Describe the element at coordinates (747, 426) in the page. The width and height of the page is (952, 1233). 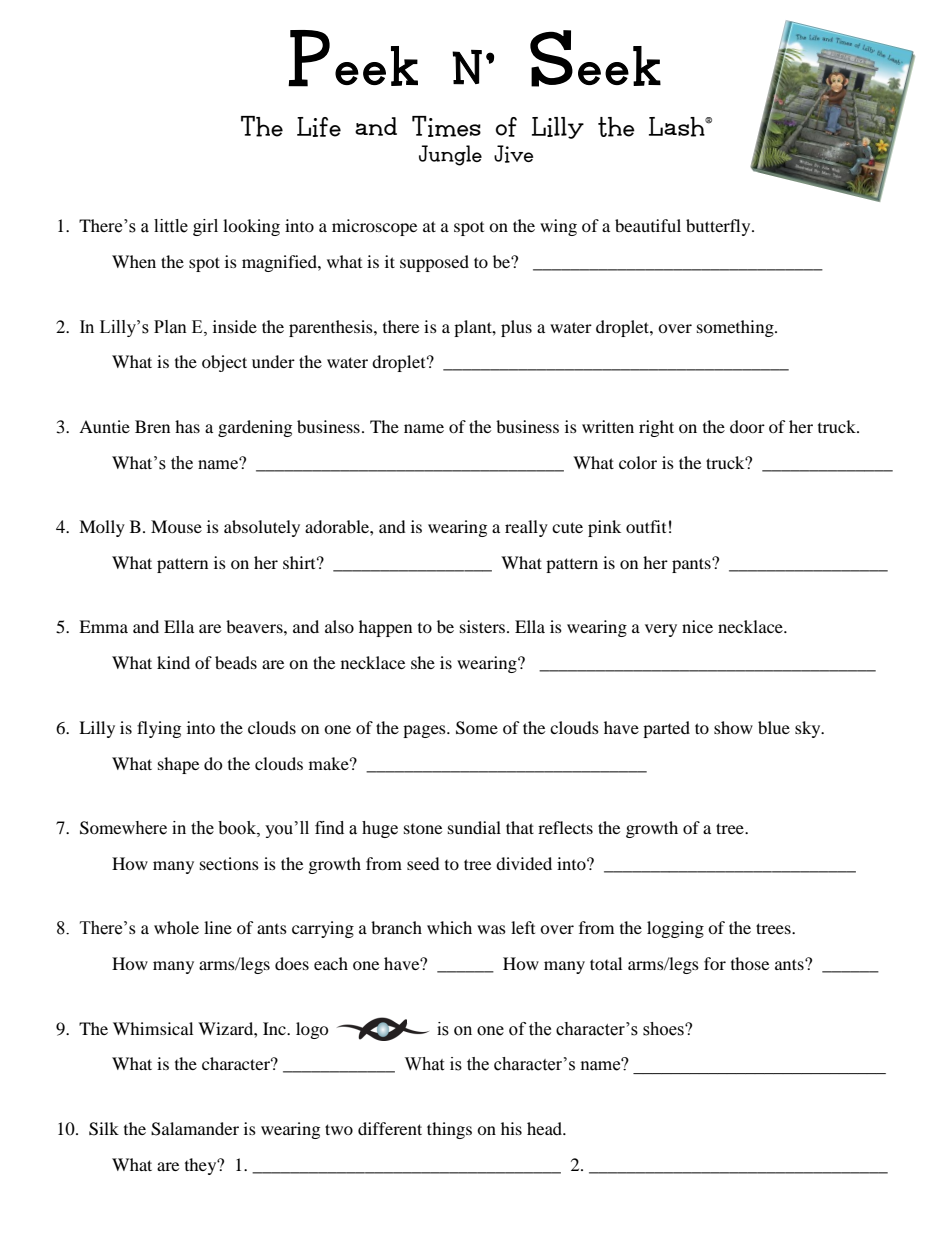
I see `door` at that location.
